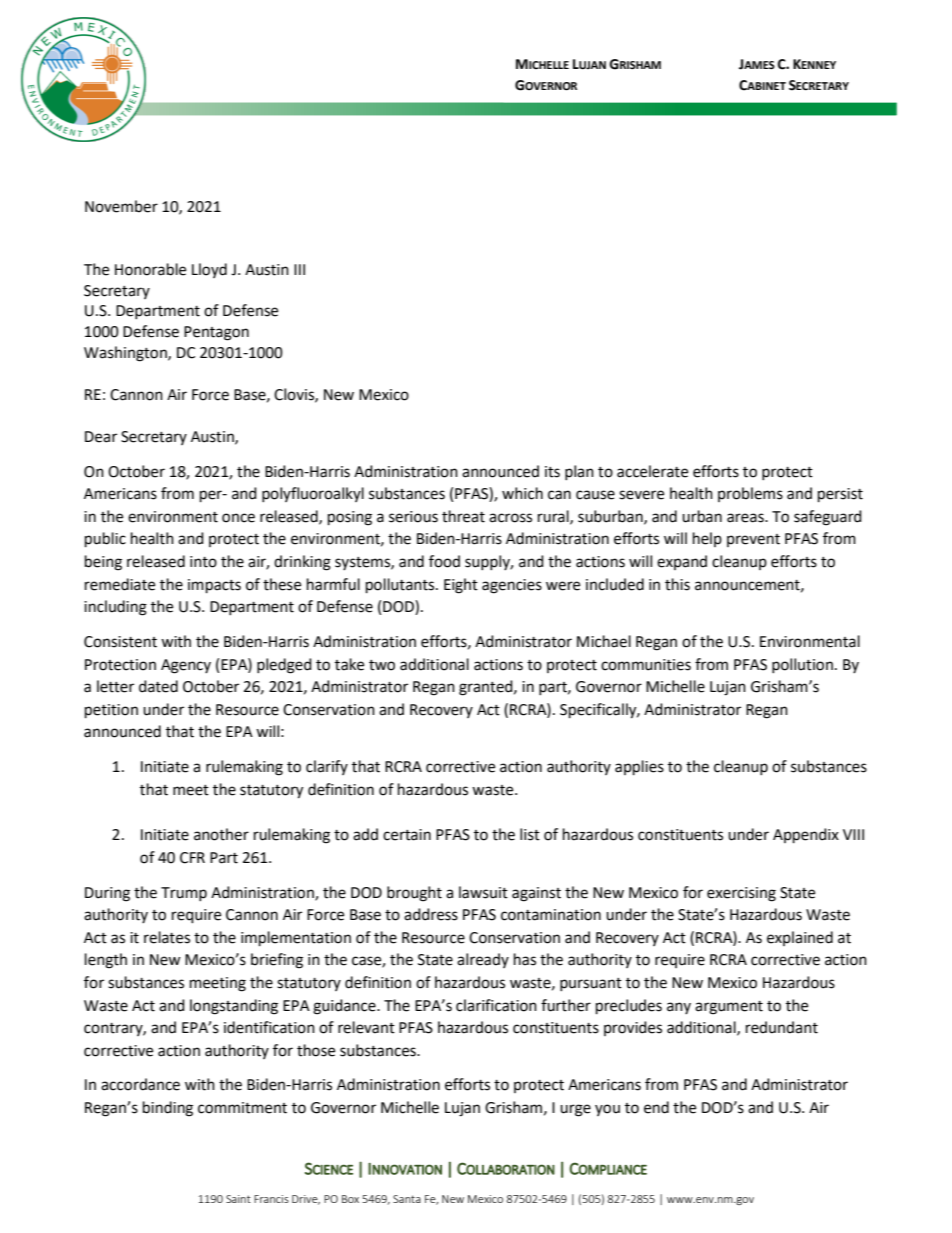  What do you see at coordinates (652, 471) in the page?
I see `accelerate` at bounding box center [652, 471].
